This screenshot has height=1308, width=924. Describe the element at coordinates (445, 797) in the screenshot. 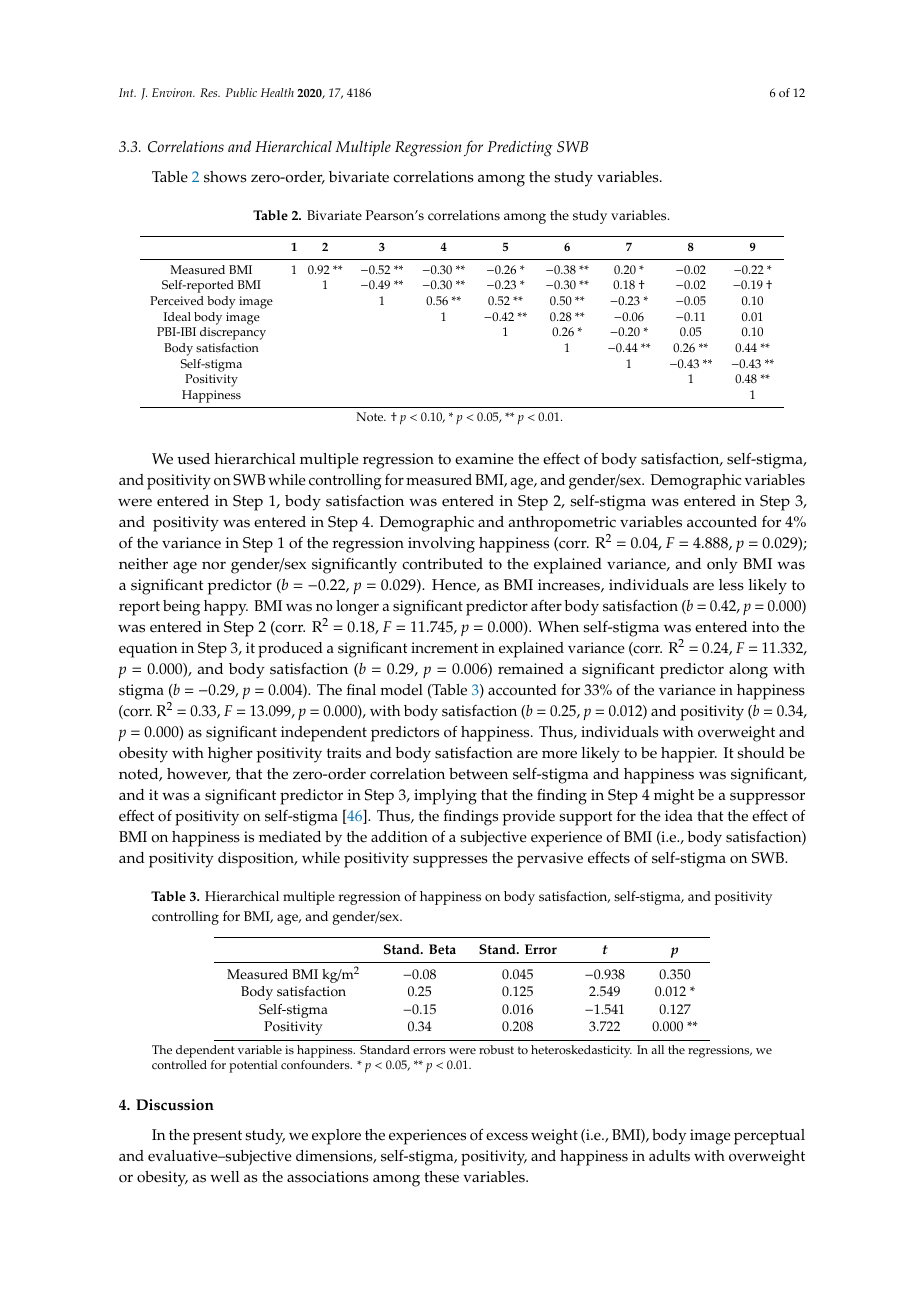

I see `implying` at that location.
